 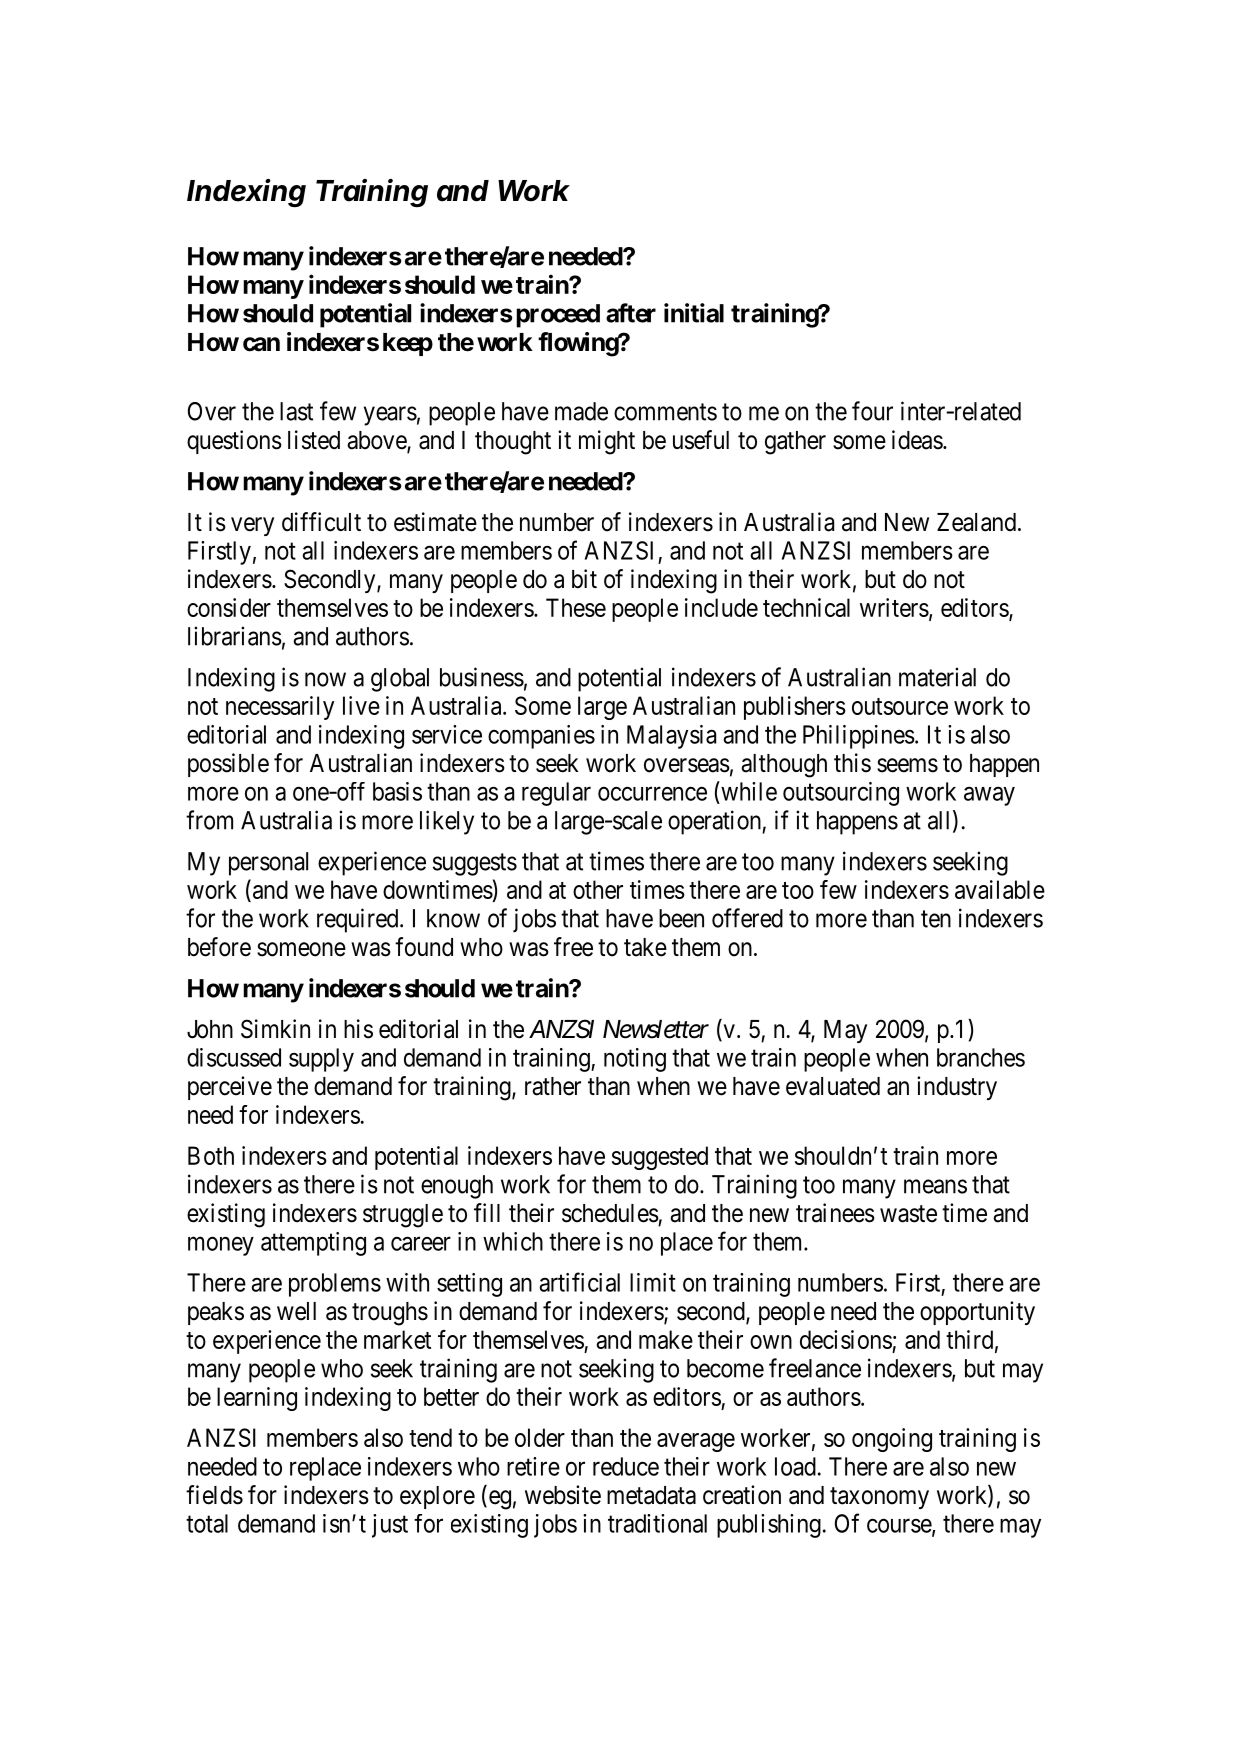 I want to click on other, so click(x=598, y=889).
